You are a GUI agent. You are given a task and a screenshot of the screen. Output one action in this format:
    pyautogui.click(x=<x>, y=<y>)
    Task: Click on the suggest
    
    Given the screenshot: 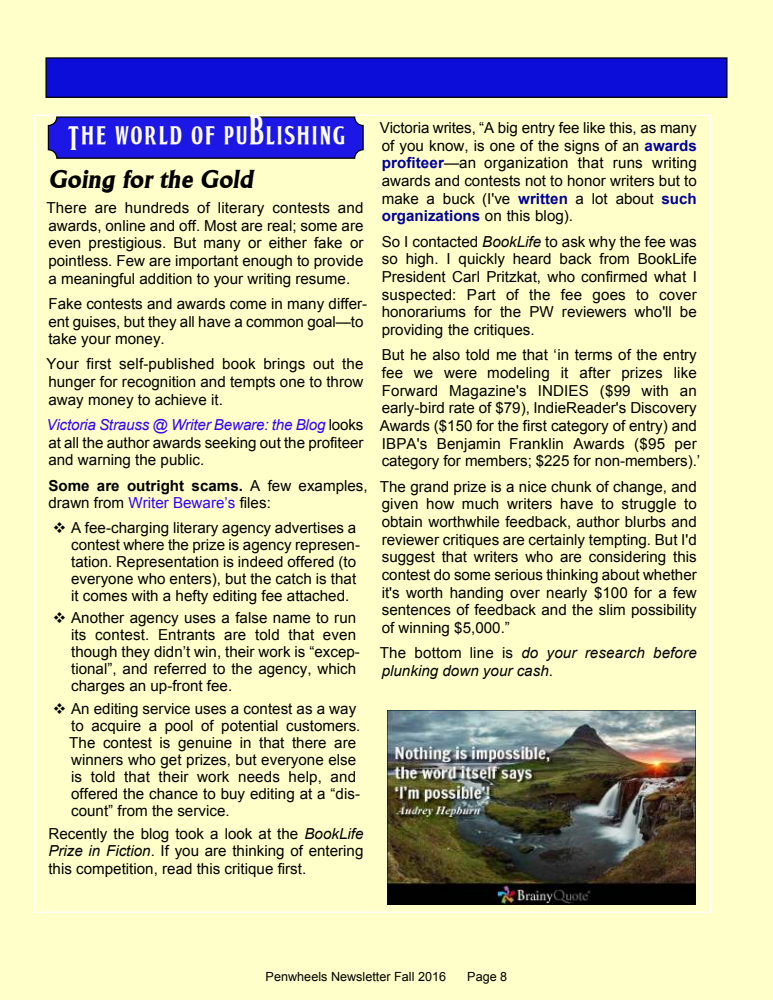 What is the action you would take?
    pyautogui.click(x=408, y=558)
